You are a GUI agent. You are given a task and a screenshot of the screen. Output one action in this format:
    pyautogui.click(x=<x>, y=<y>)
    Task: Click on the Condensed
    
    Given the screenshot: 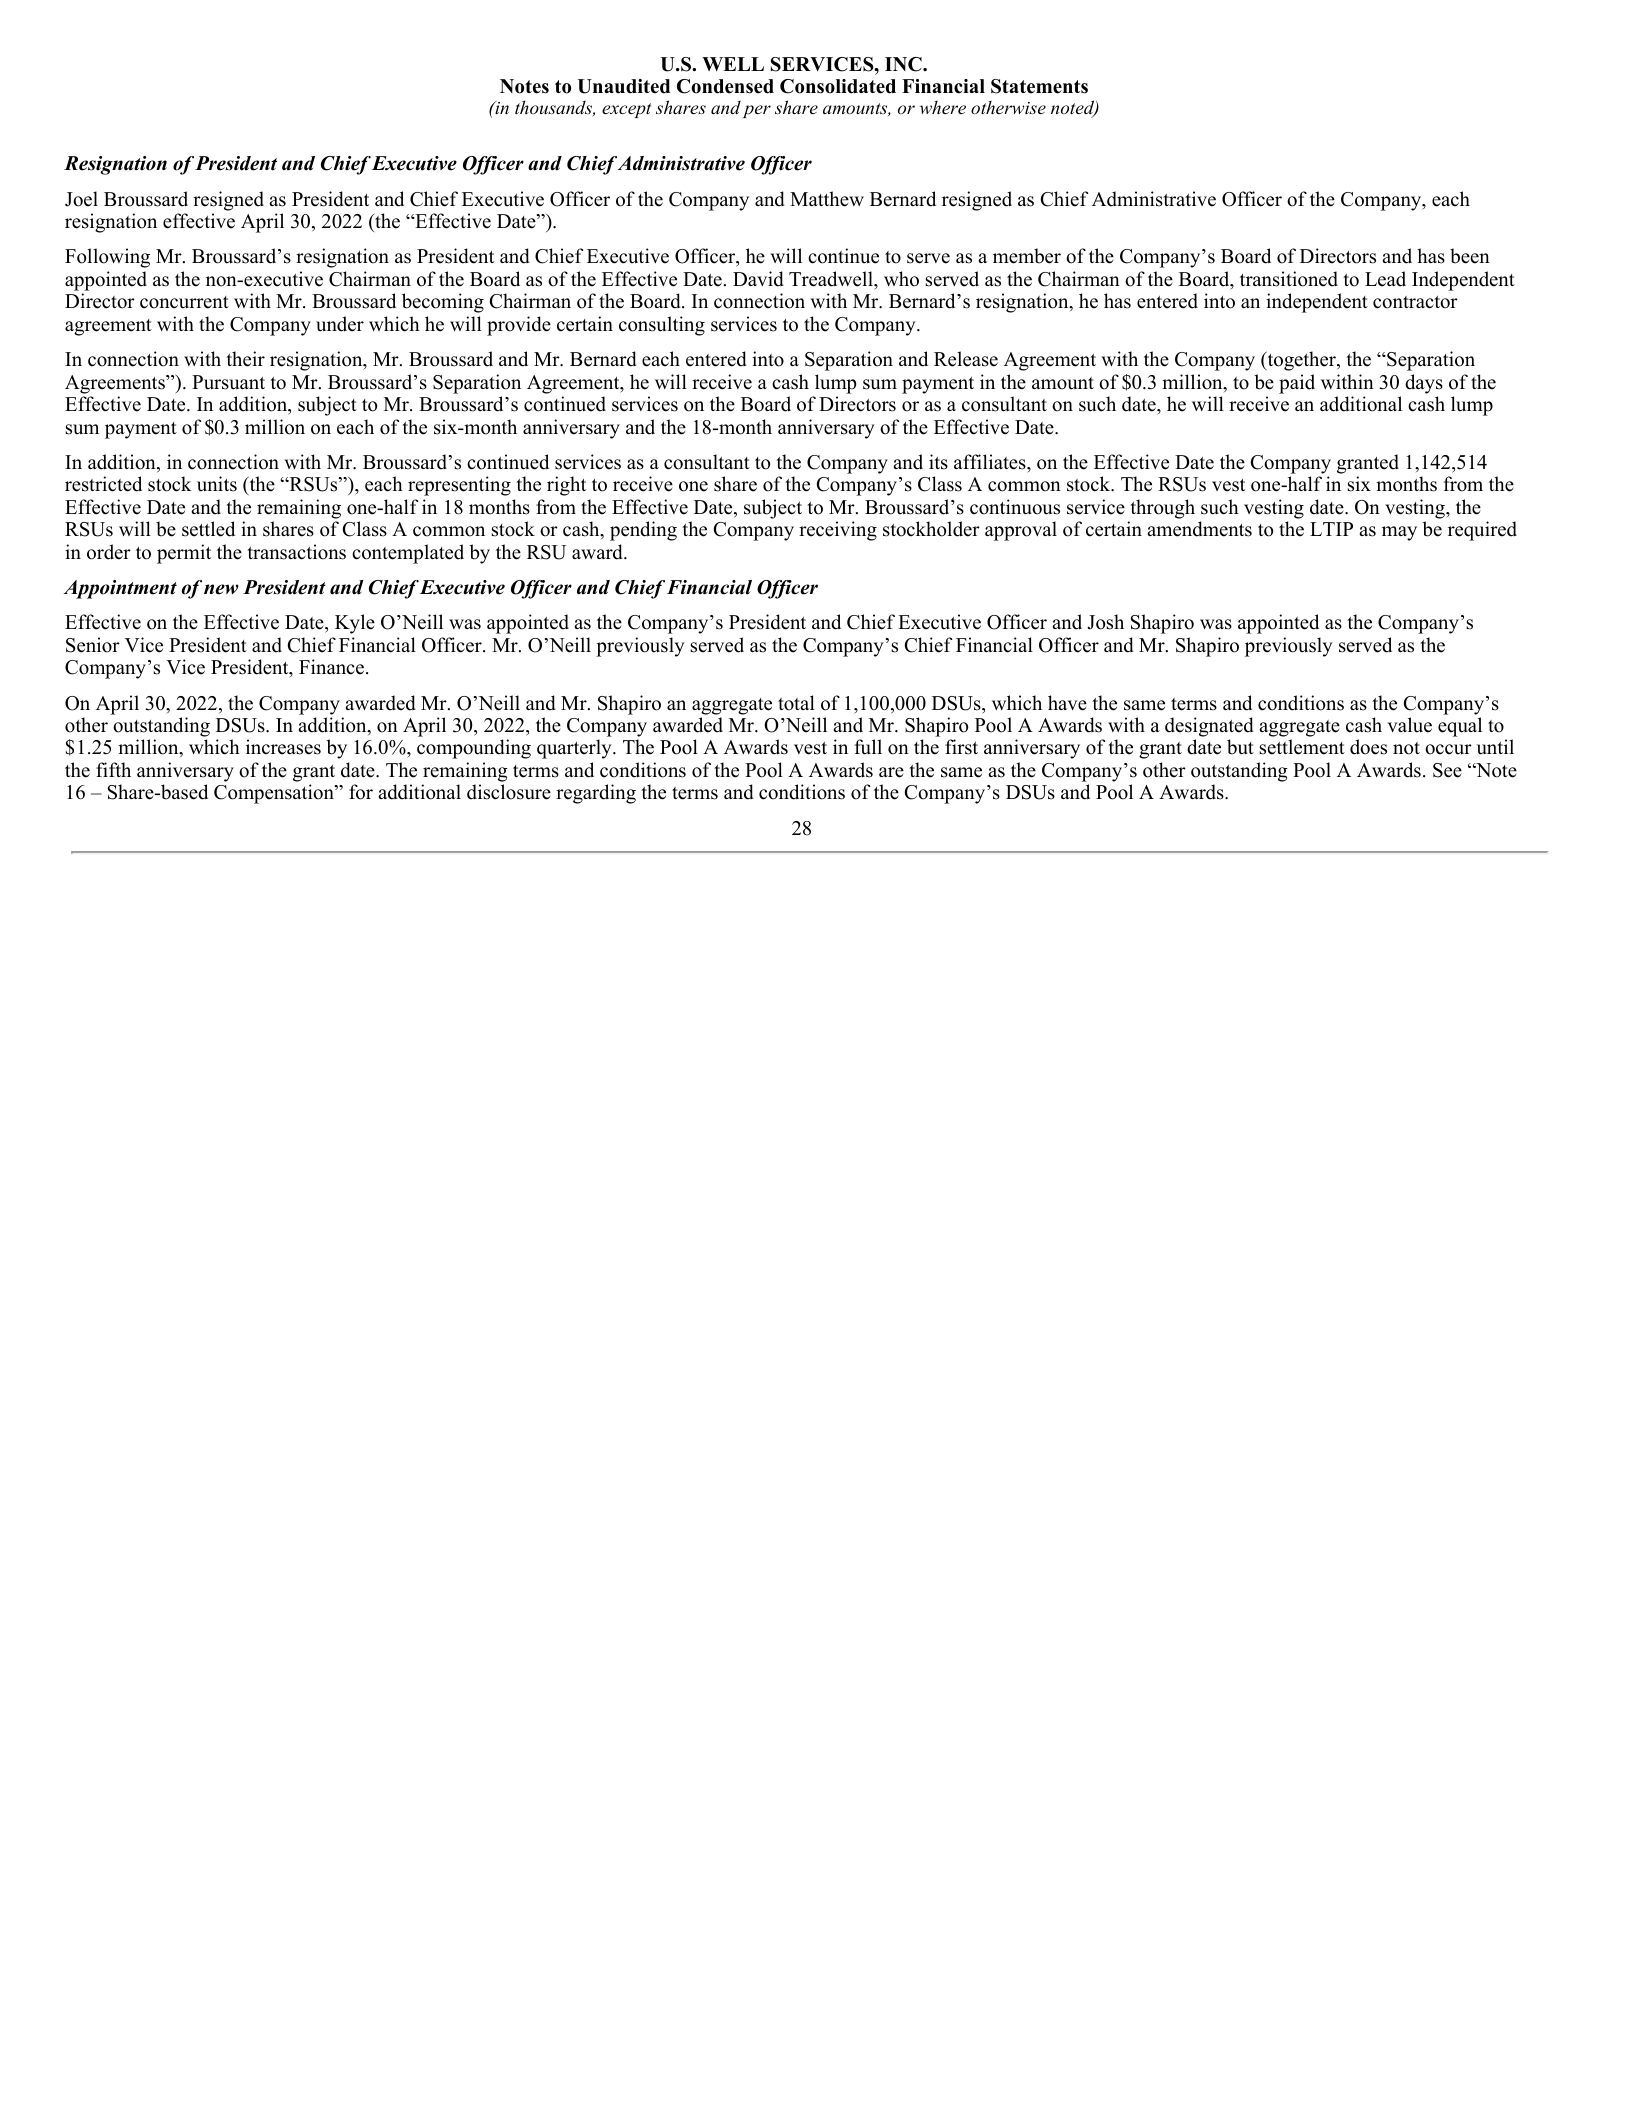 What is the action you would take?
    pyautogui.click(x=725, y=86)
